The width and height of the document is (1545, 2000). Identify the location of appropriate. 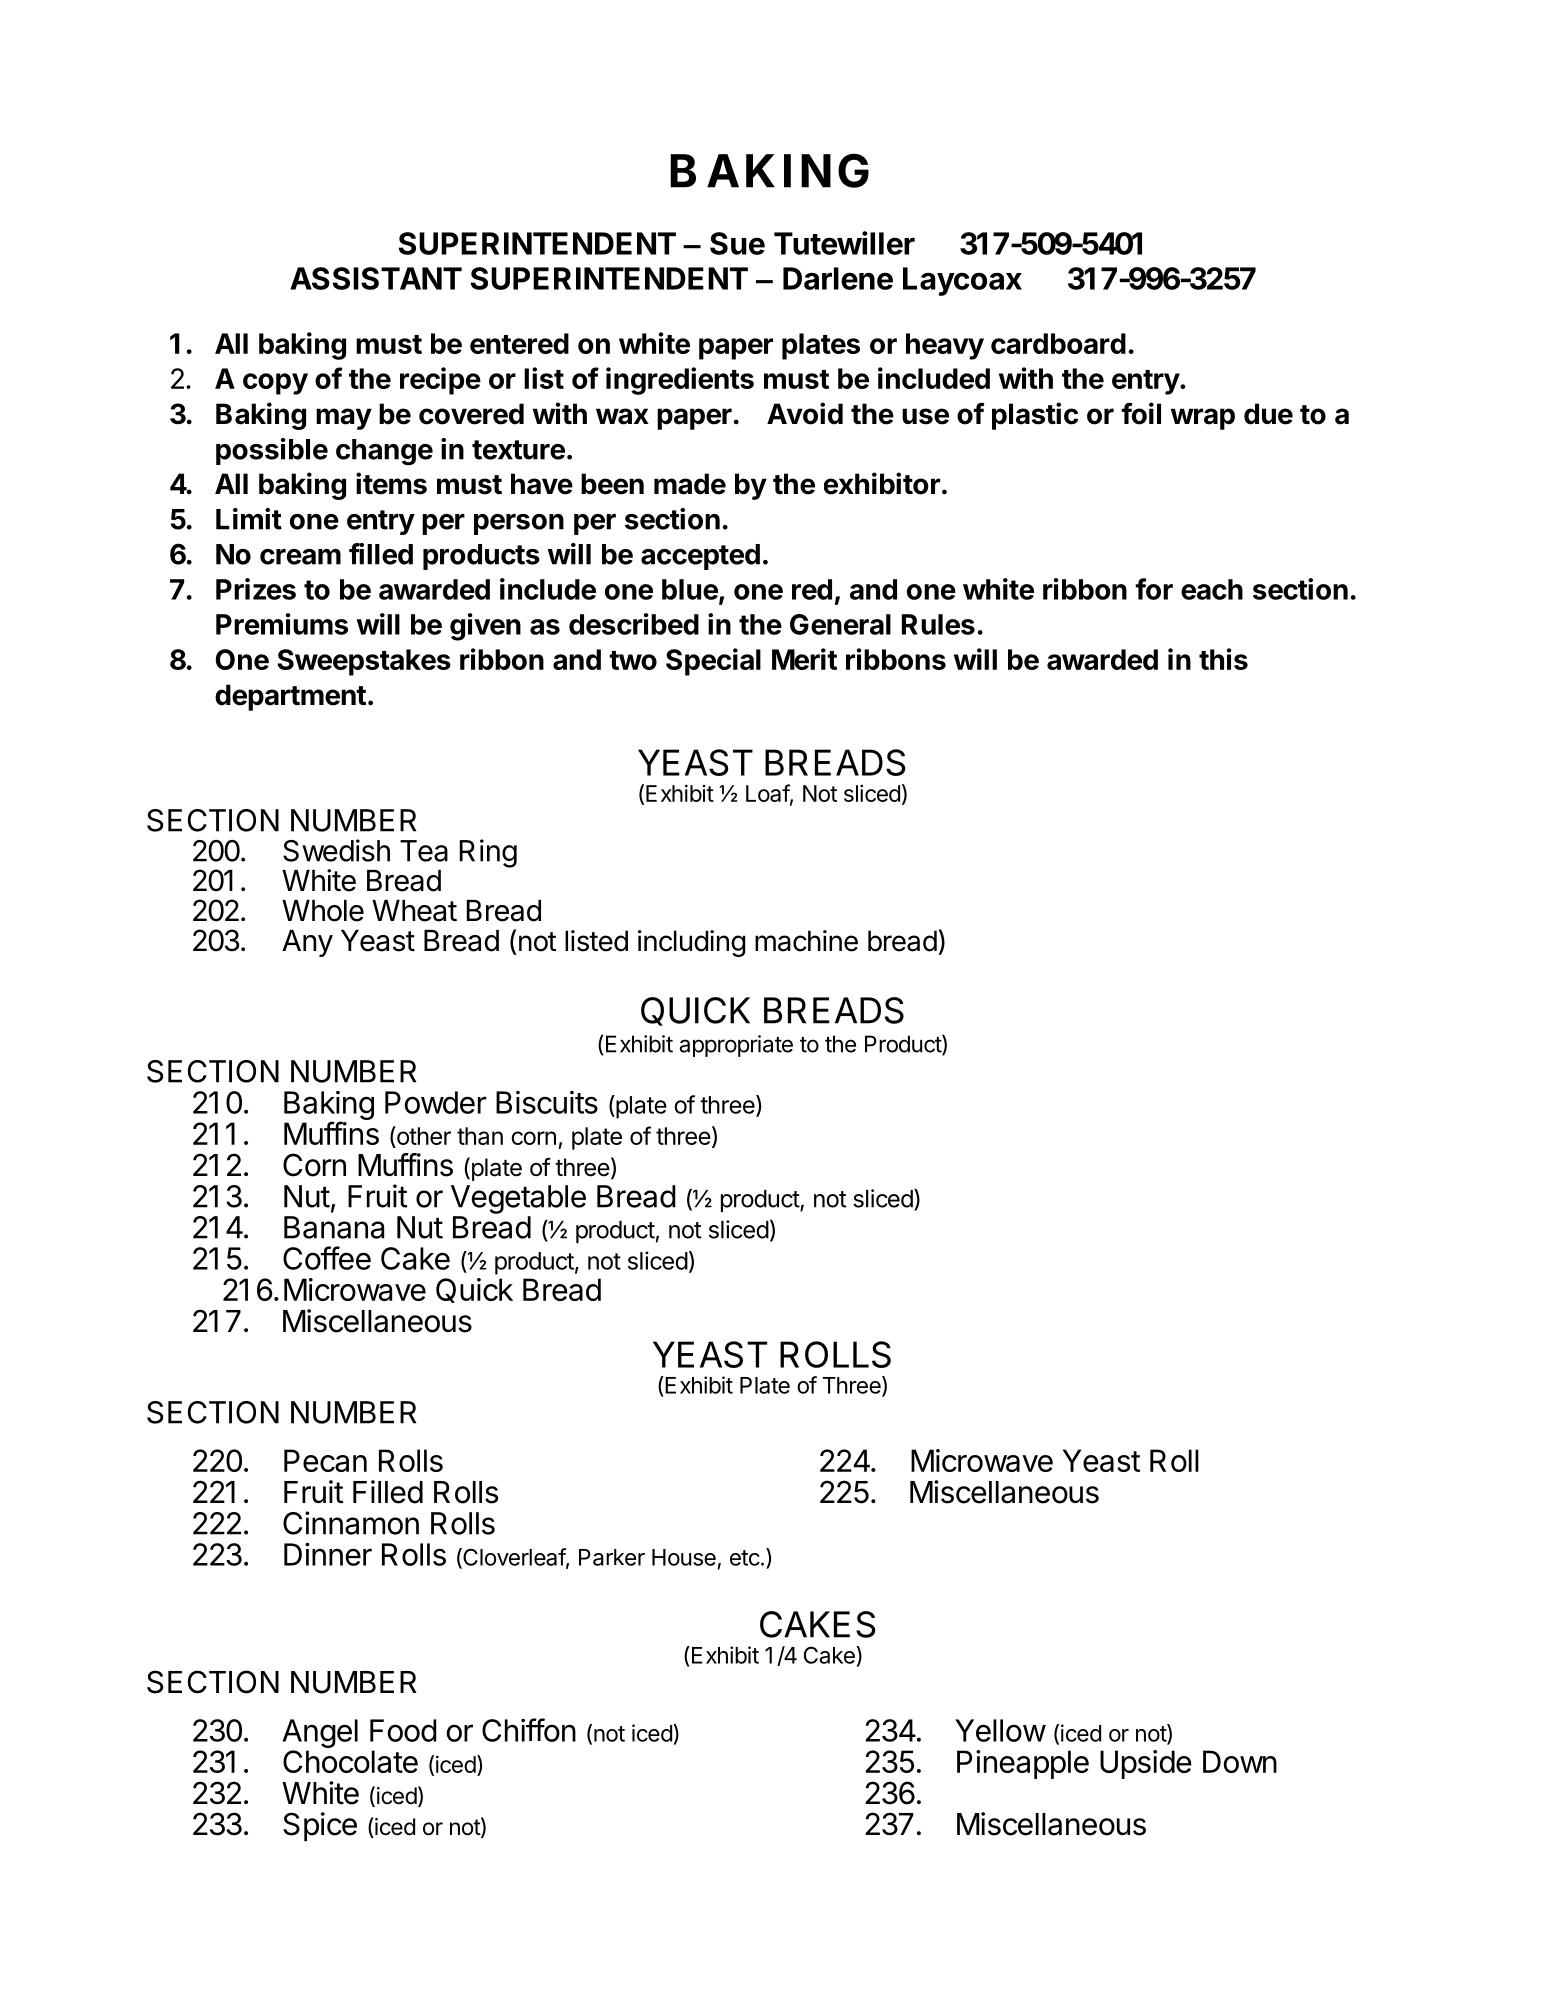
(736, 1046).
